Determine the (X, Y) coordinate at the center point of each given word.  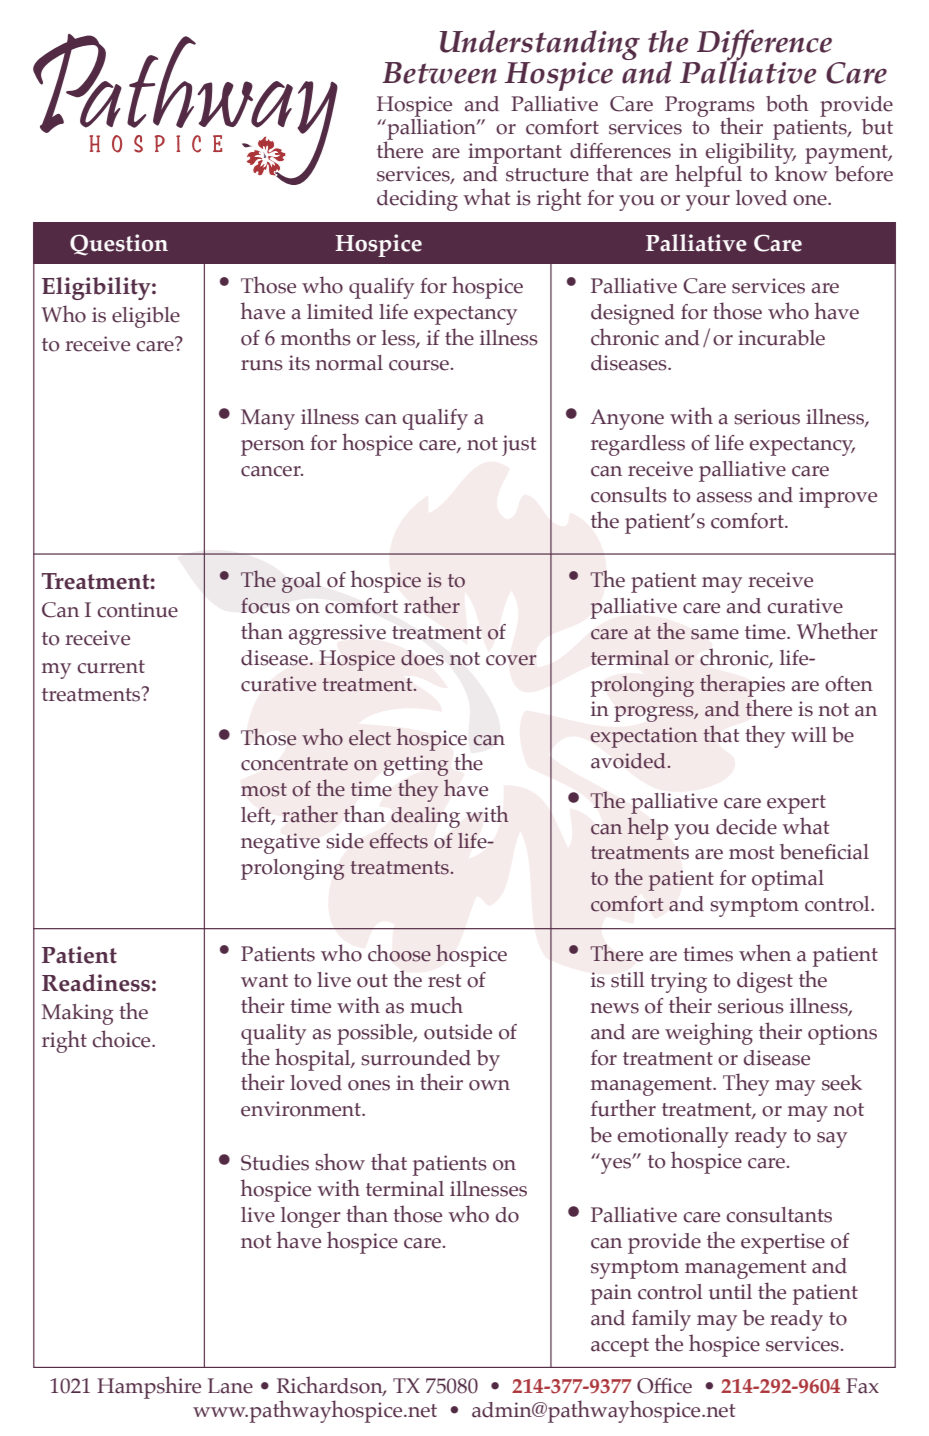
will (809, 734)
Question (119, 245)
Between (439, 73)
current (111, 667)
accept (620, 1347)
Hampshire (149, 1387)
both (787, 103)
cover (511, 660)
